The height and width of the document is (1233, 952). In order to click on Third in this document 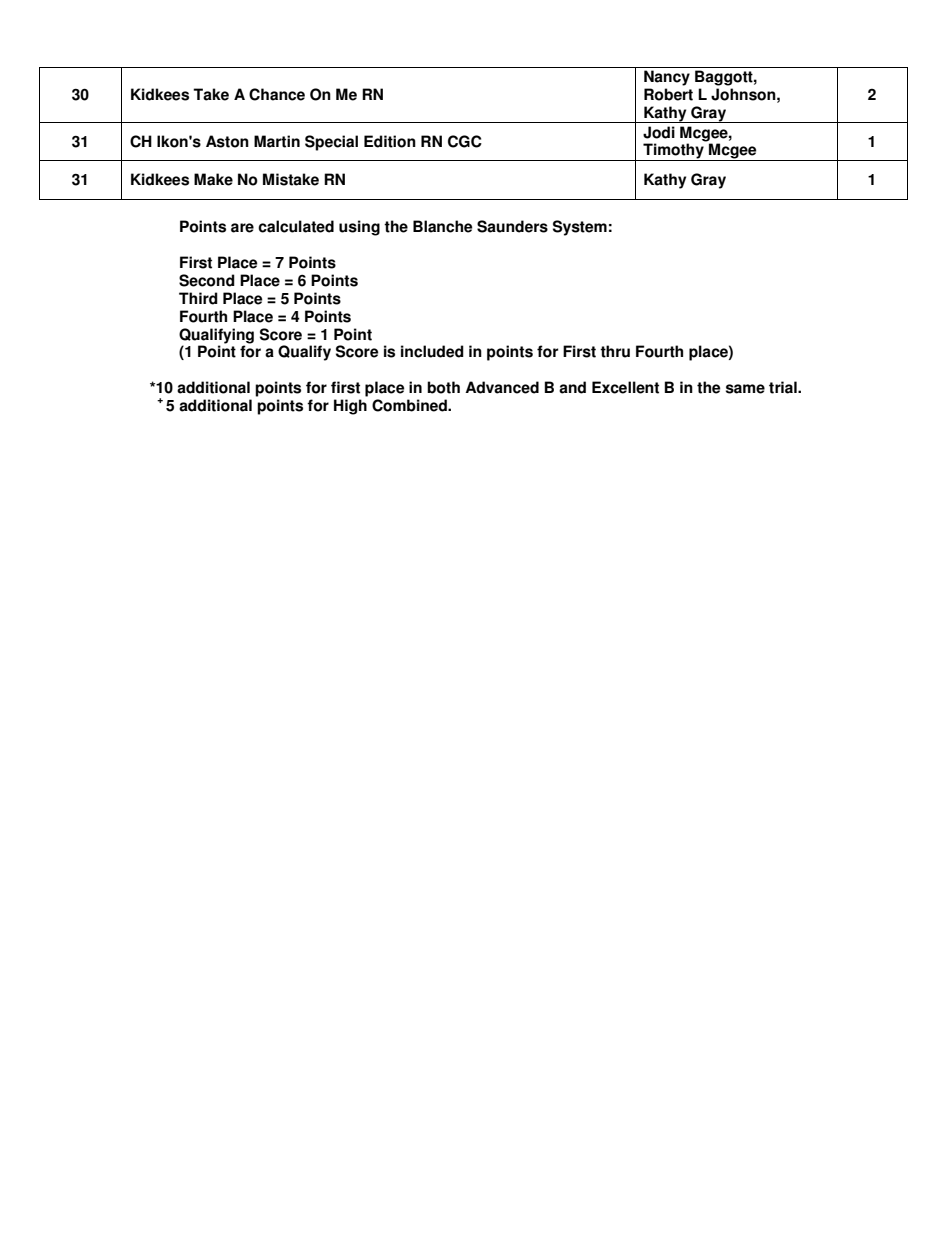, I will do `click(198, 298)`.
